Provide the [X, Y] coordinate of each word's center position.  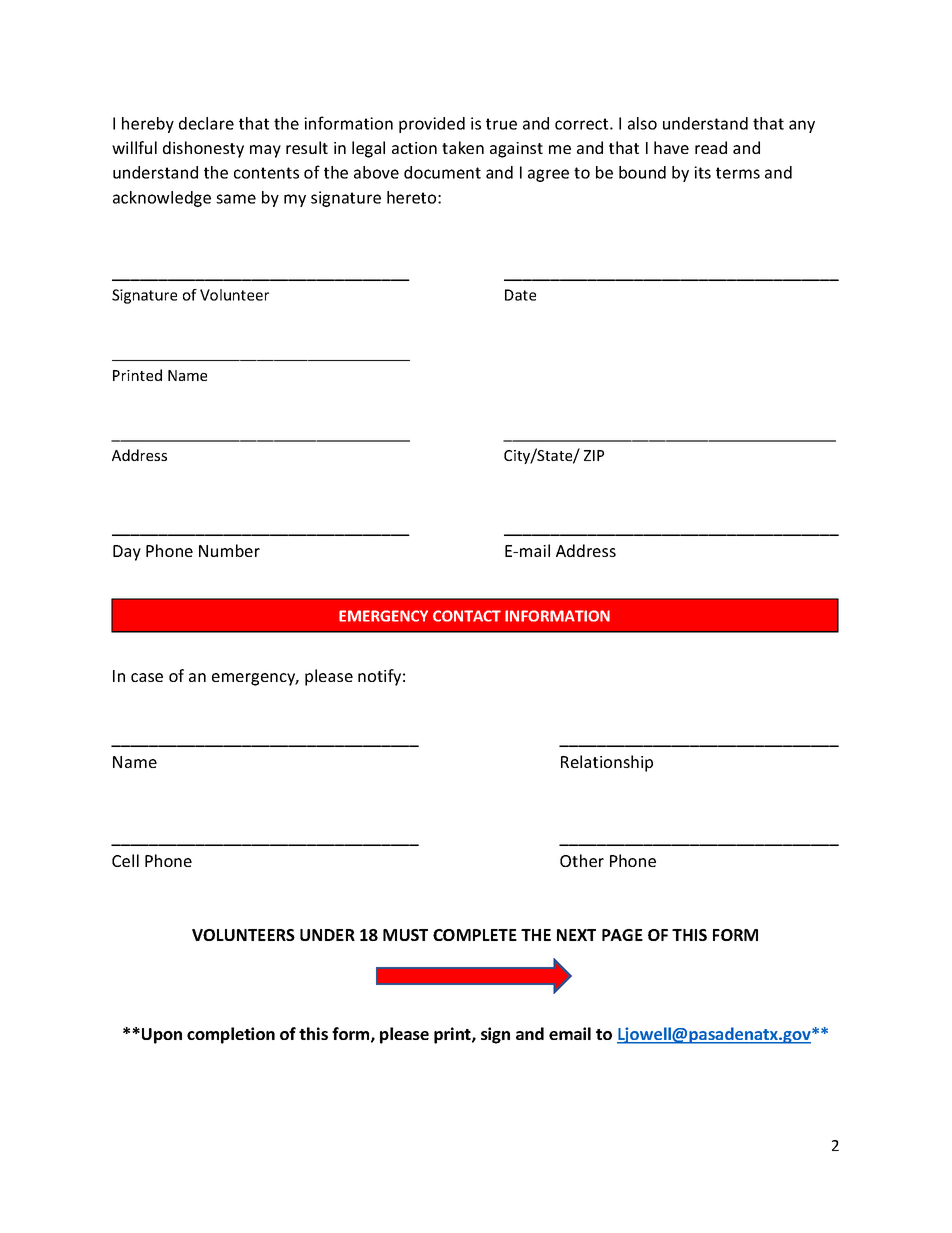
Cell [125, 860]
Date [520, 295]
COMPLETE [475, 935]
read [711, 147]
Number [229, 550]
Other [582, 860]
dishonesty [203, 149]
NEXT [576, 935]
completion [231, 1035]
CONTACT [467, 616]
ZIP [594, 455]
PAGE [622, 935]
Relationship [607, 763]
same [236, 199]
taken [463, 147]
